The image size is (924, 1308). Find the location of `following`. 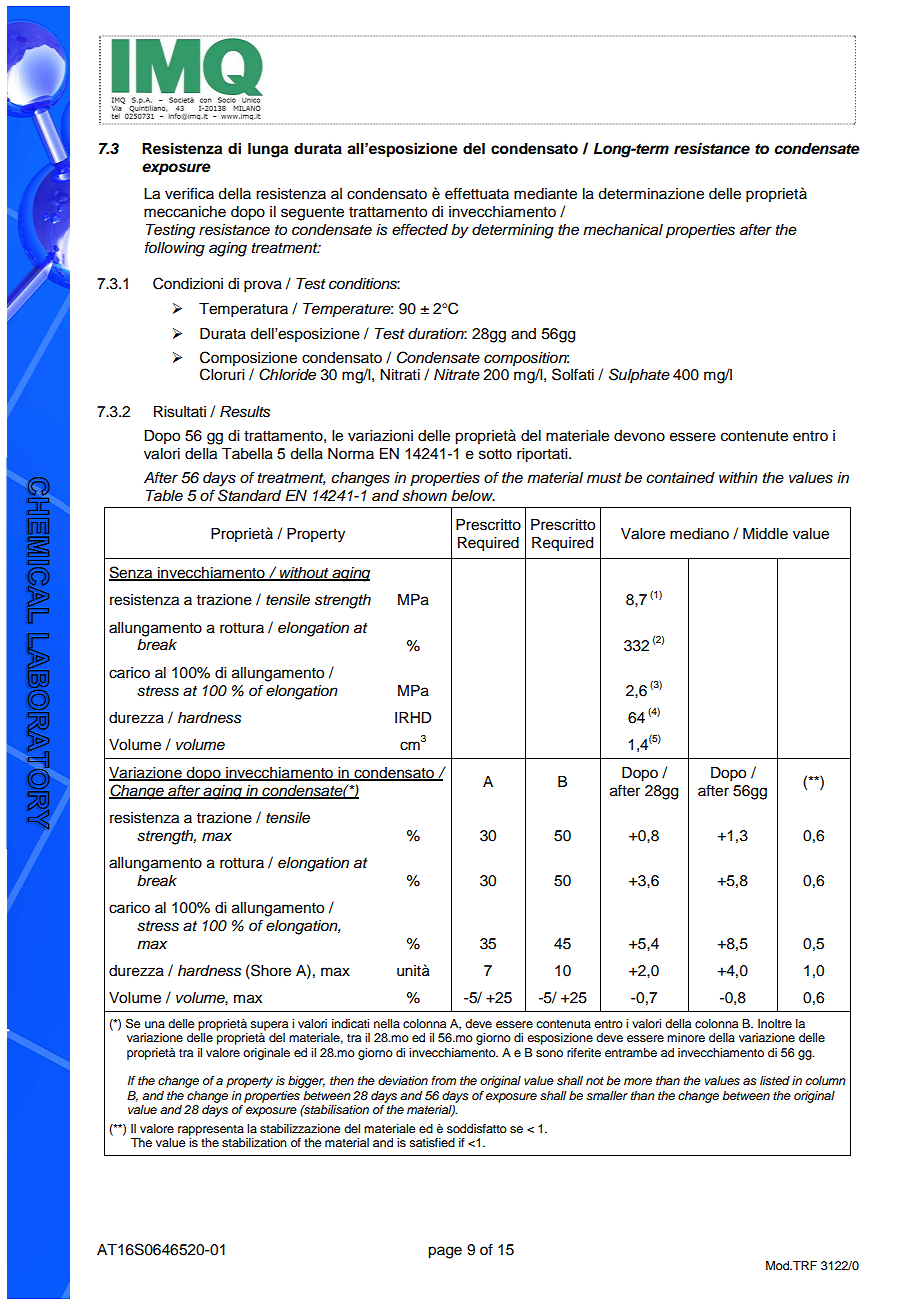

following is located at coordinates (175, 249).
